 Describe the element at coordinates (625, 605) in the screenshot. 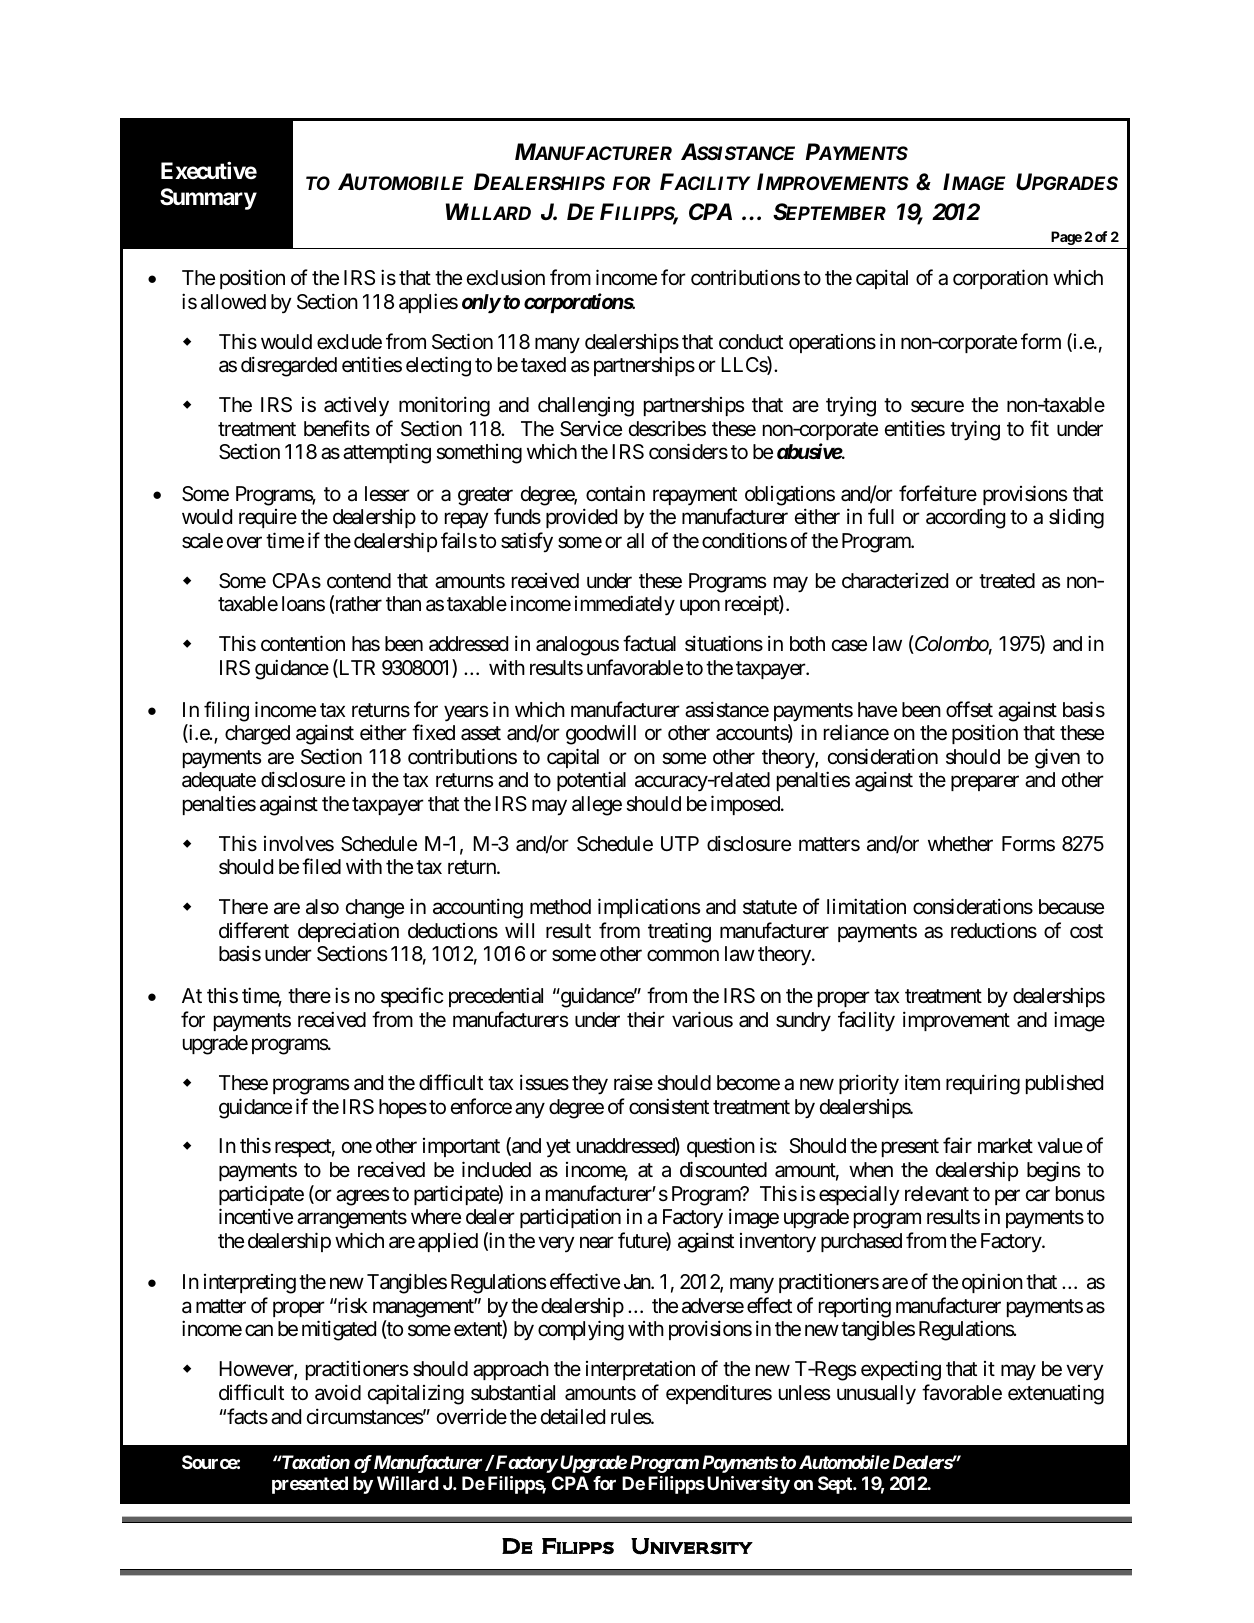

I see `immediately` at that location.
